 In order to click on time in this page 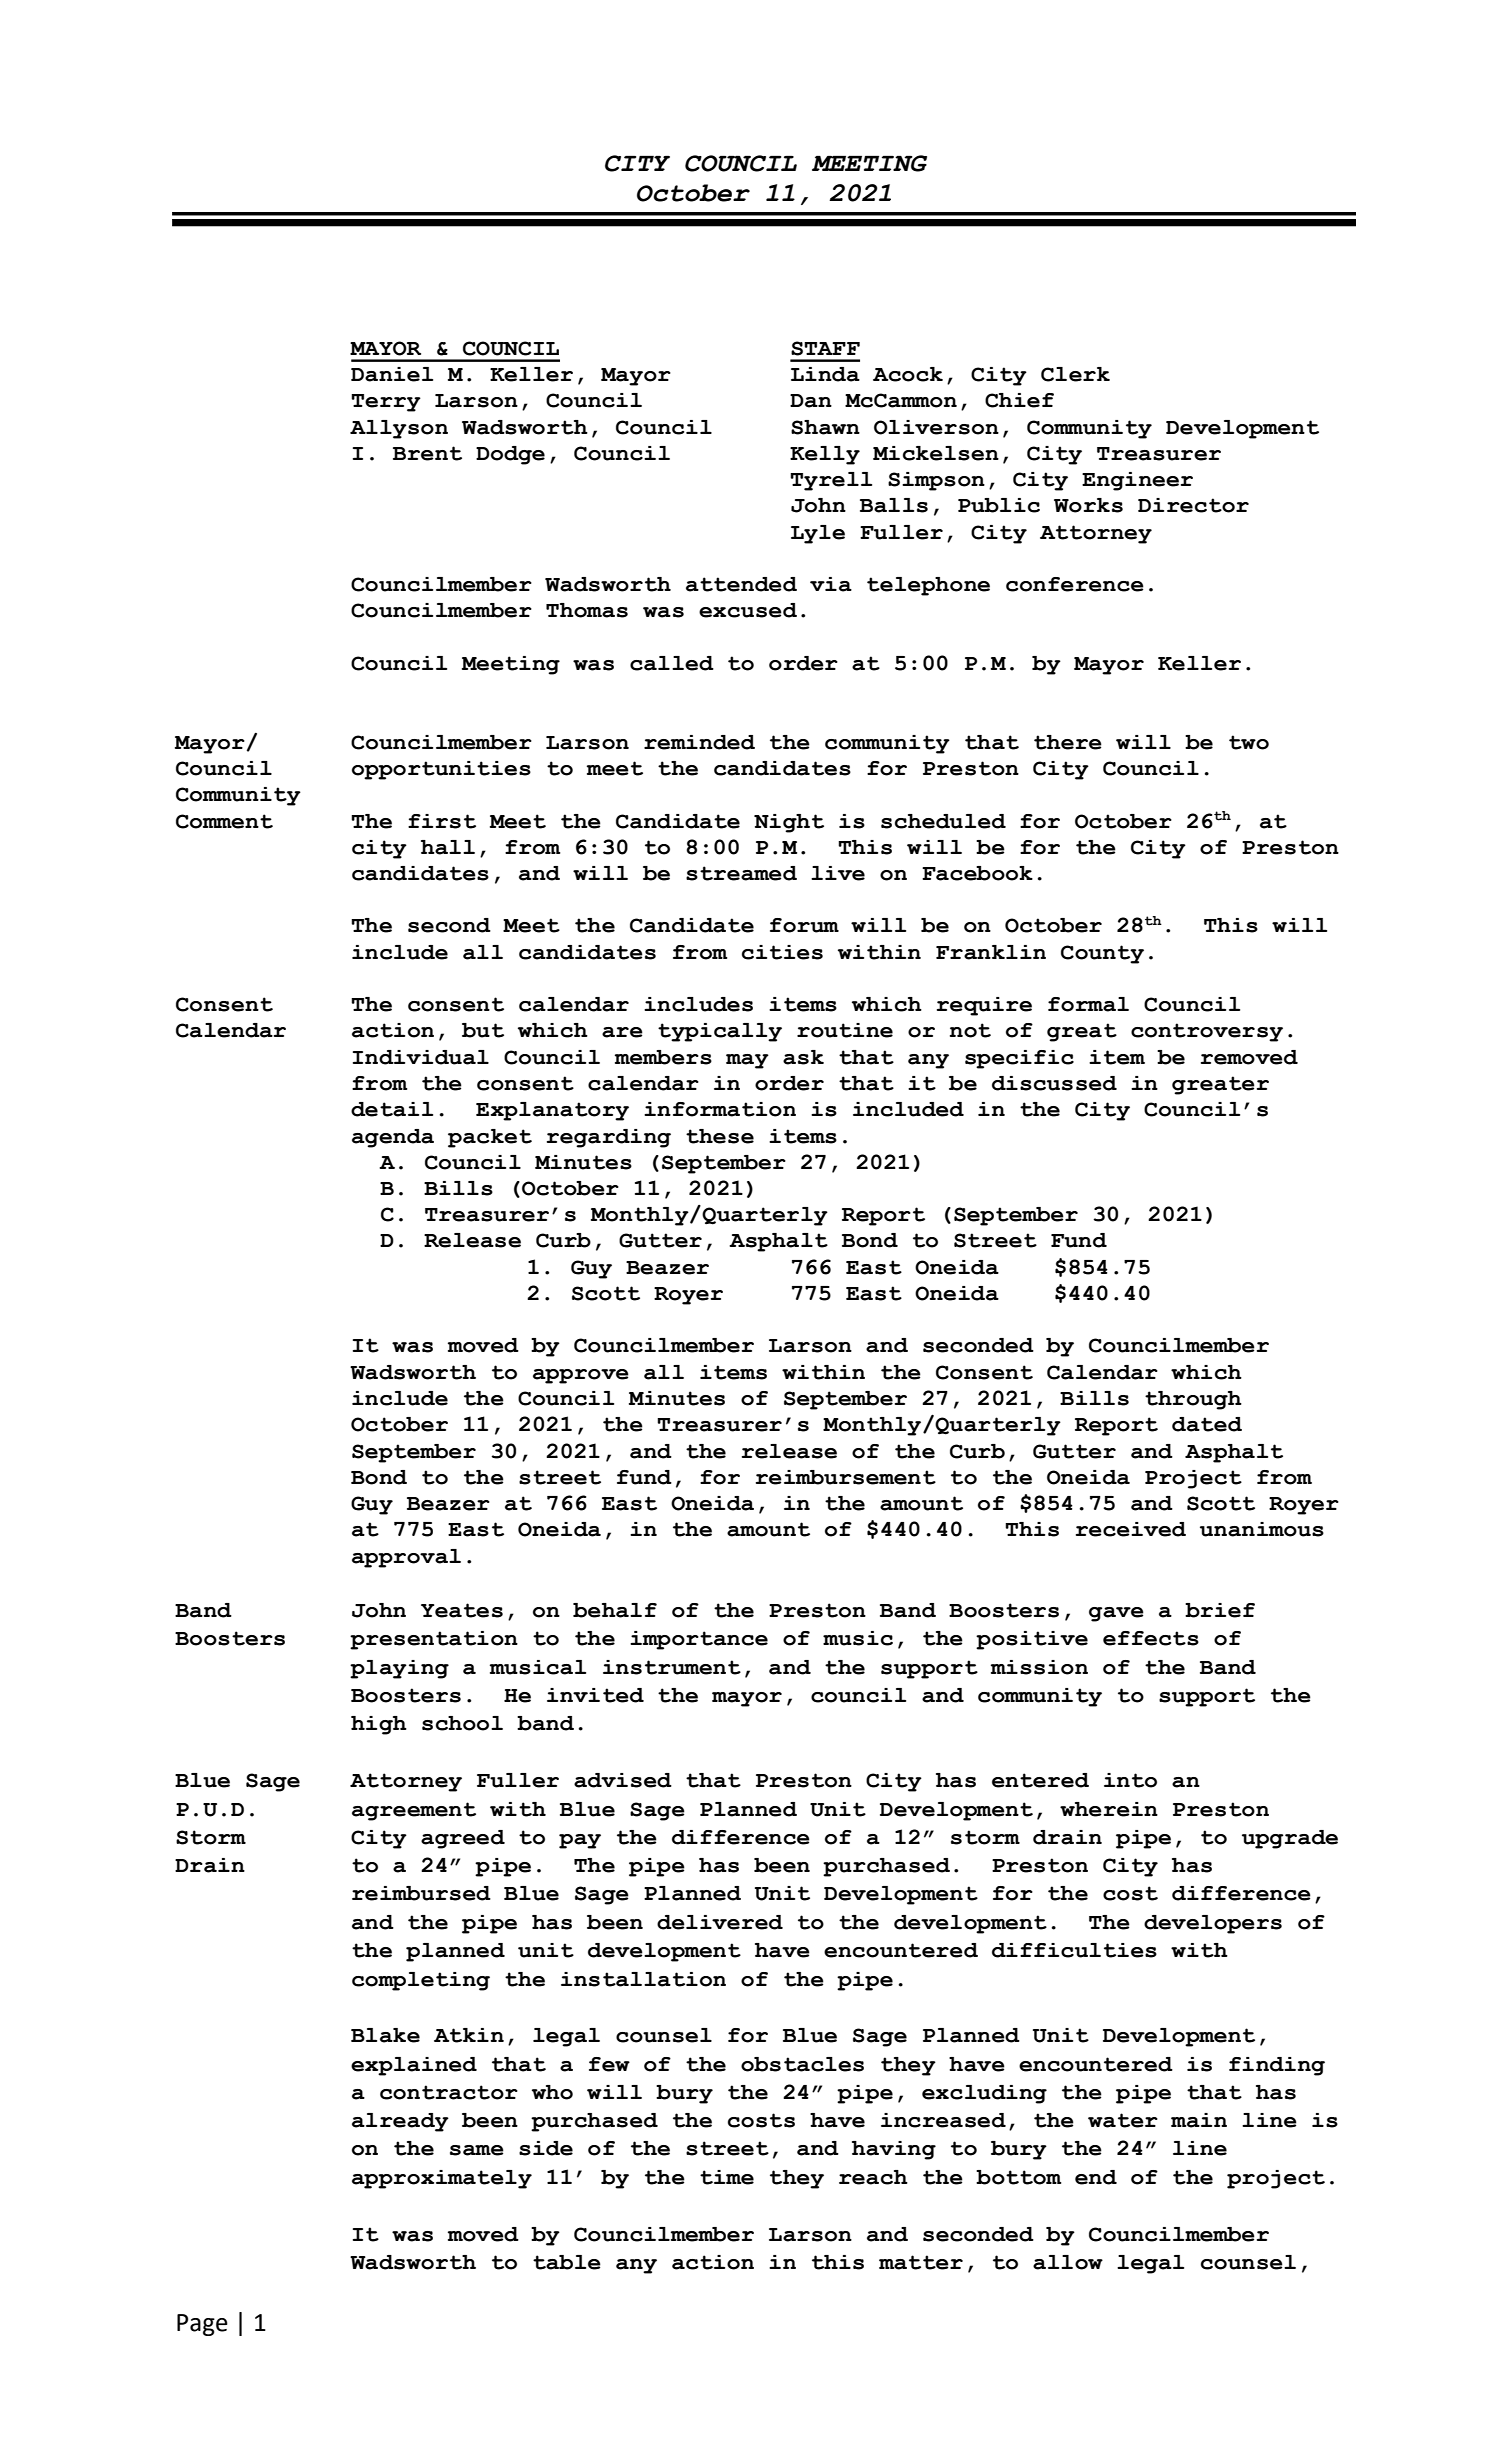, I will do `click(727, 2177)`.
